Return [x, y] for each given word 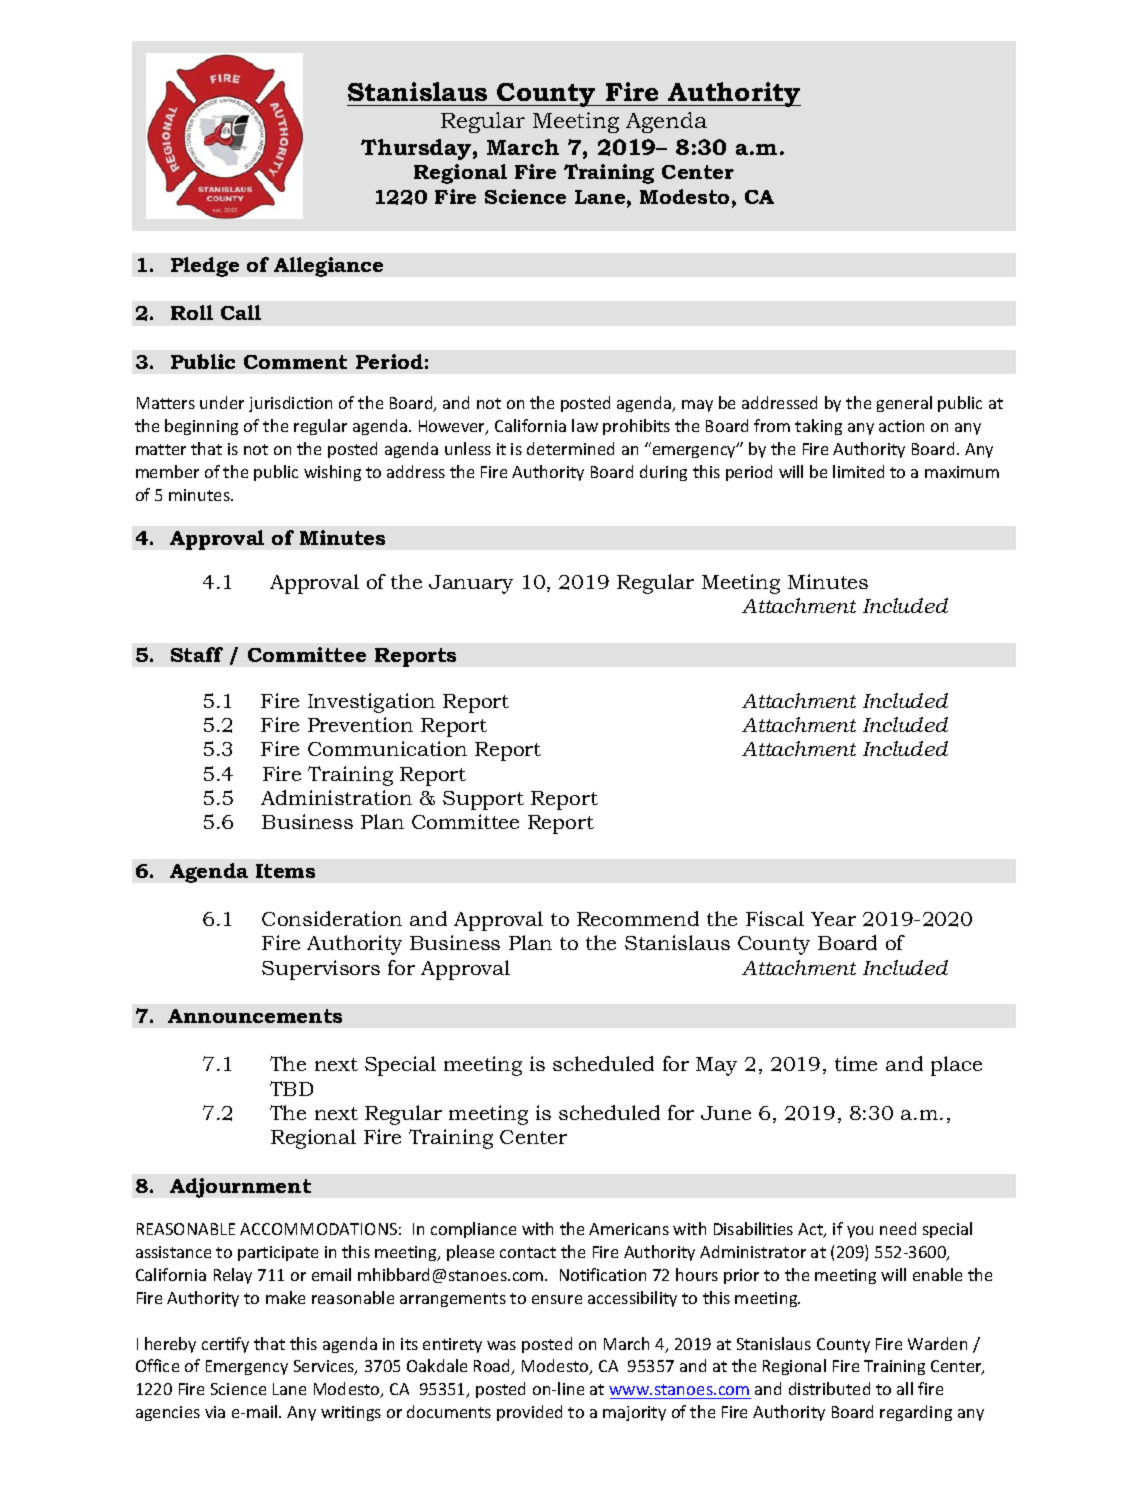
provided [529, 1413]
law [585, 425]
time [856, 1063]
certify [225, 1345]
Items [285, 871]
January [471, 584]
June [726, 1113]
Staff [197, 654]
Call [241, 312]
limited [858, 471]
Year [833, 919]
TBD [291, 1088]
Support [483, 800]
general [904, 404]
